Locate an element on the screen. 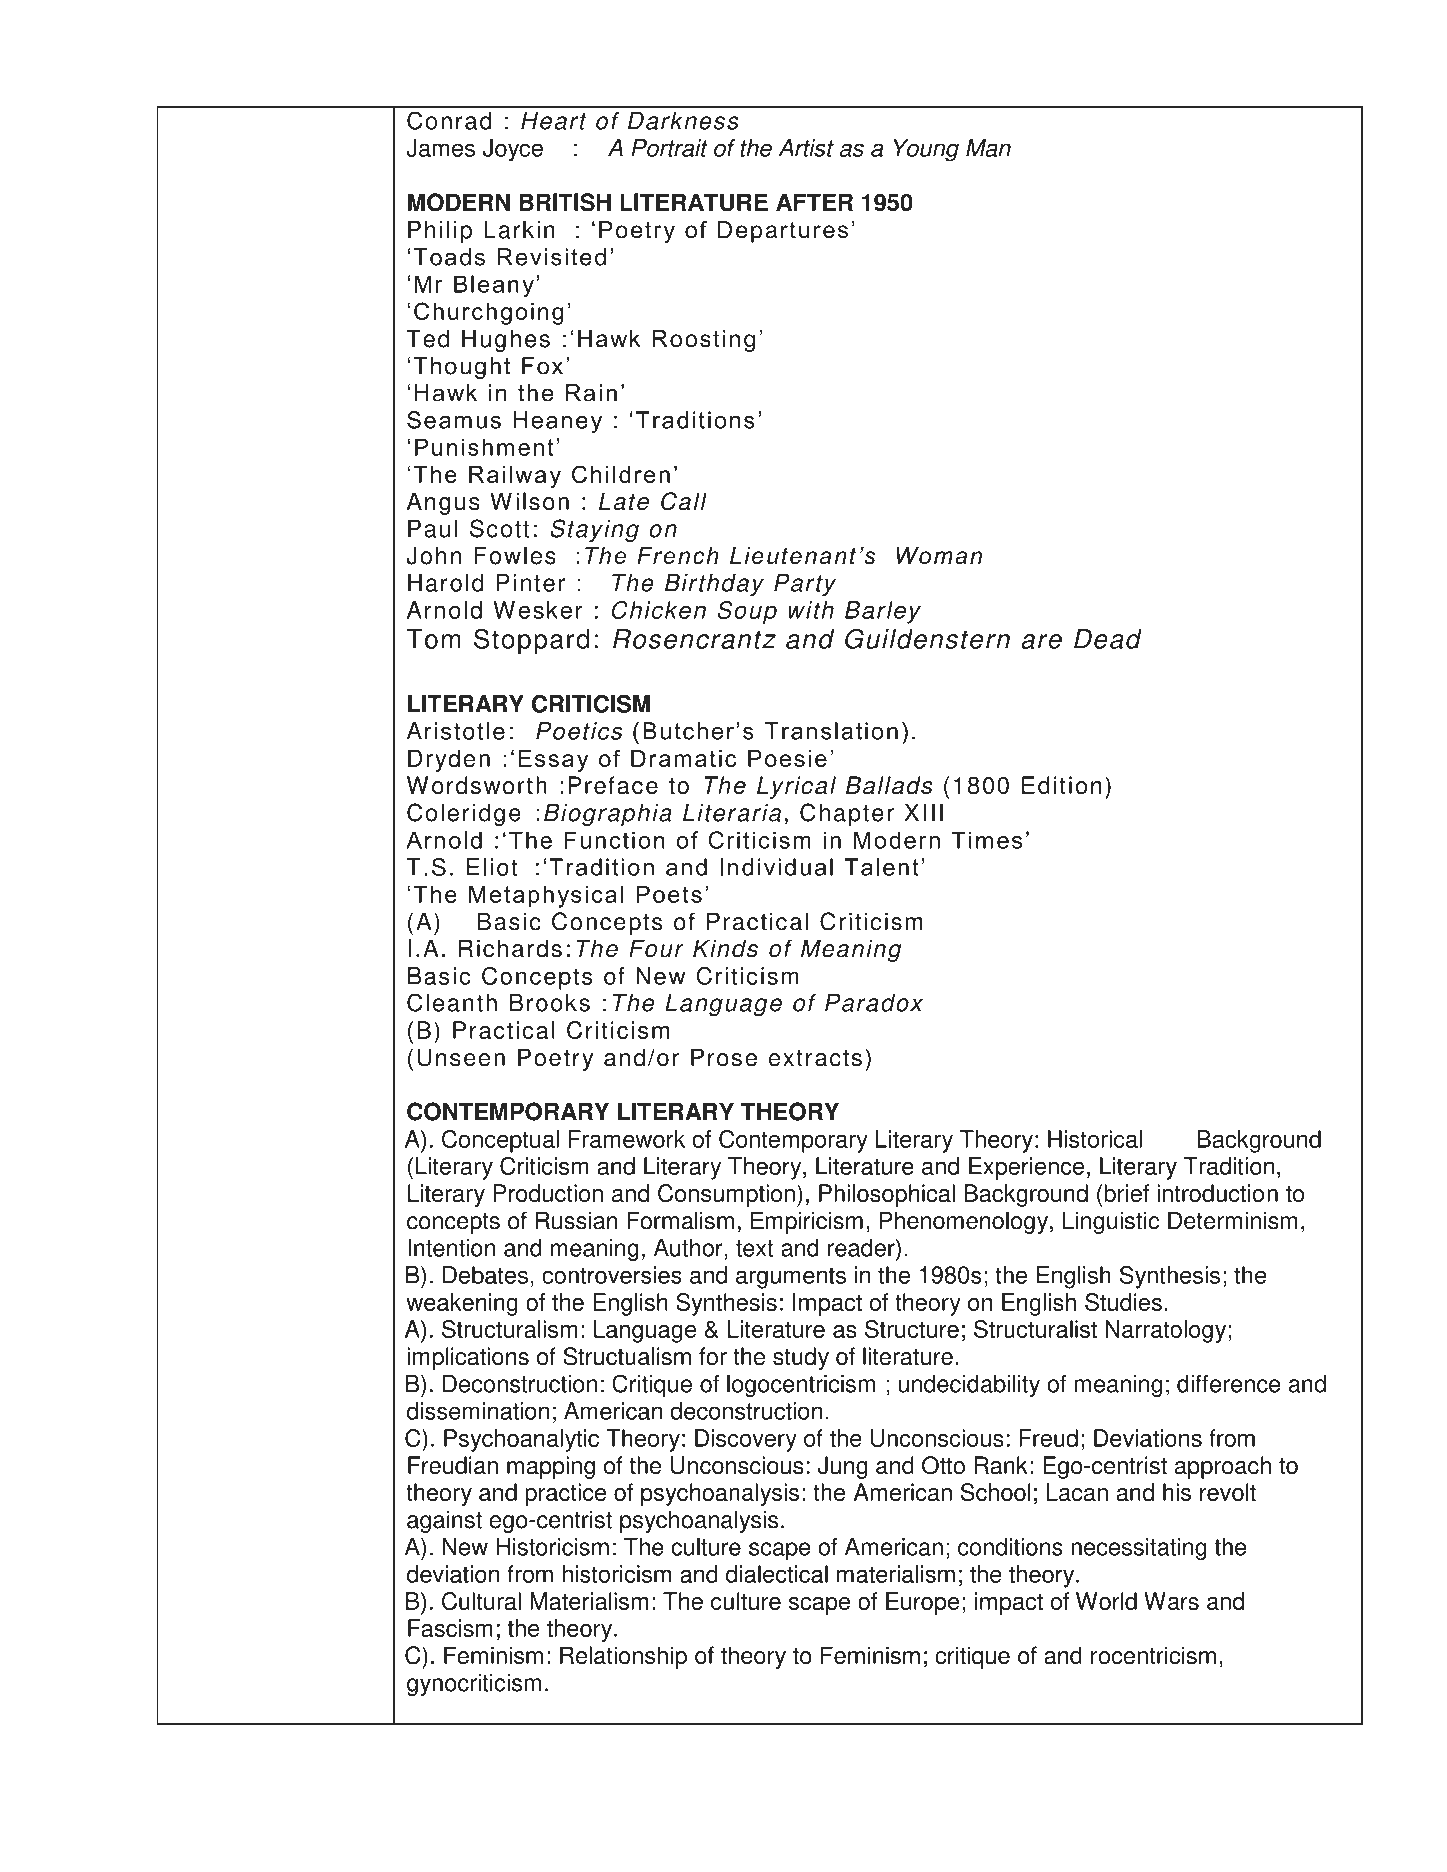 The height and width of the screenshot is (1872, 1447). Young is located at coordinates (926, 150).
